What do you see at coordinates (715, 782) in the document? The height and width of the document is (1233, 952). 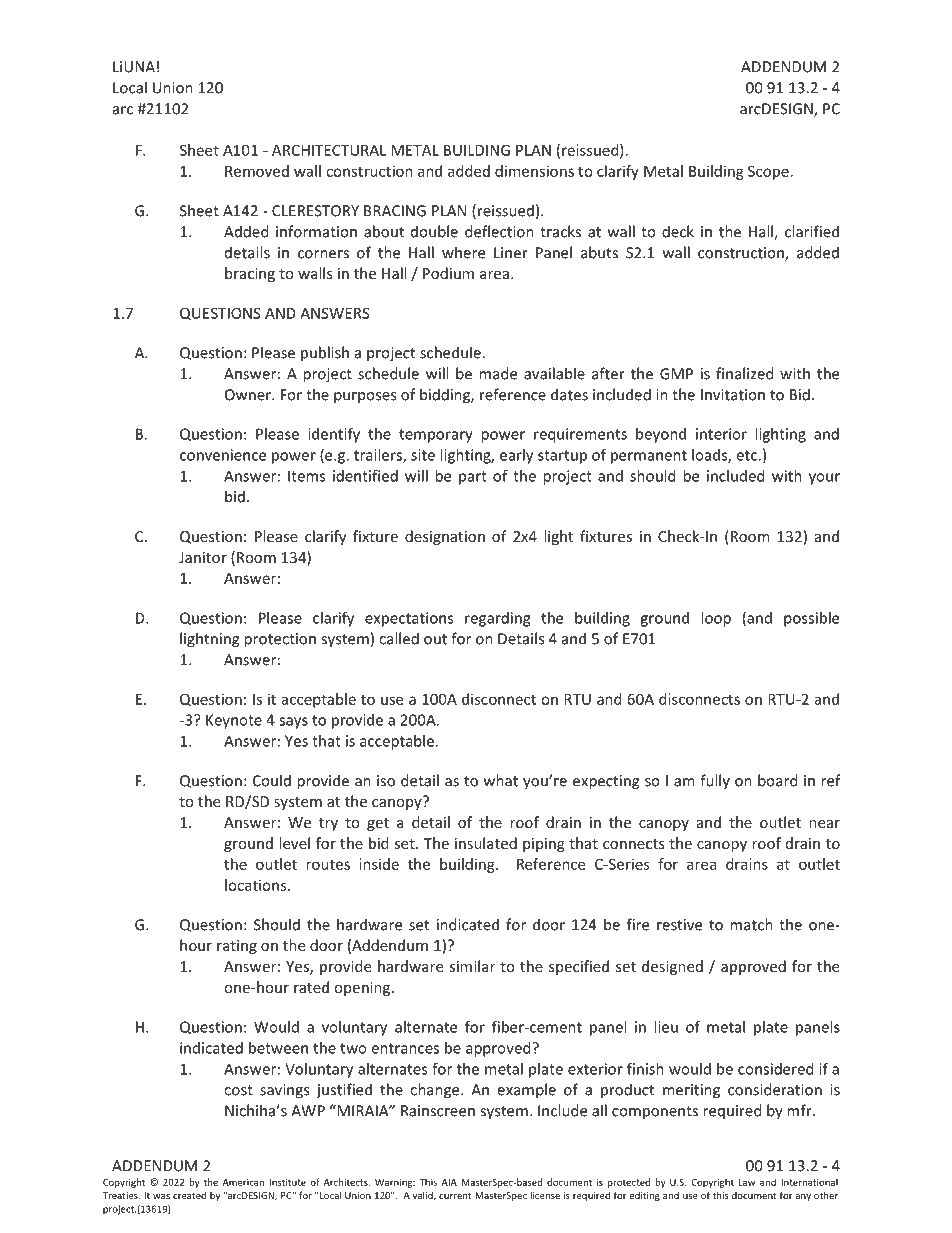 I see `fully` at bounding box center [715, 782].
